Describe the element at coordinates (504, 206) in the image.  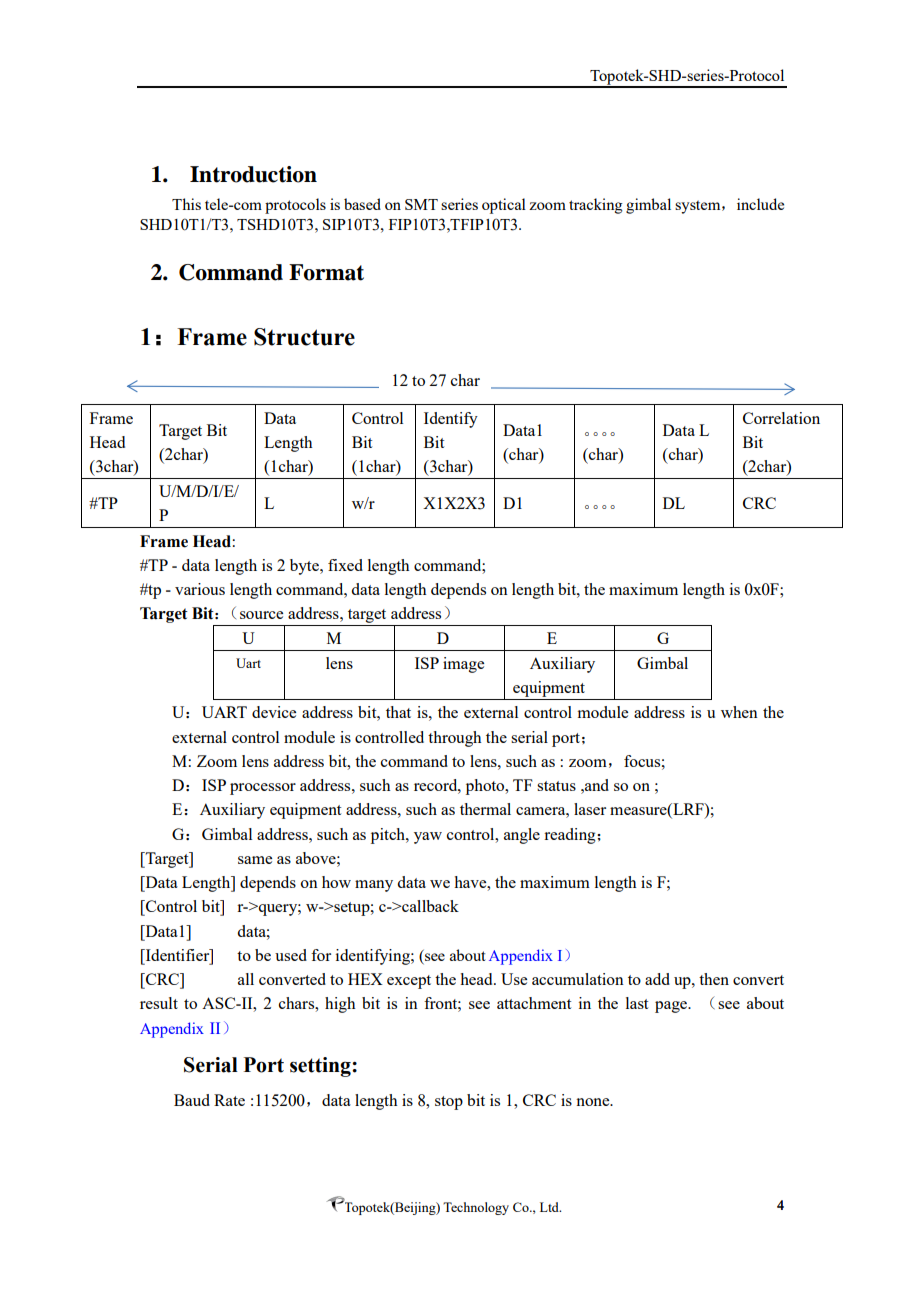
I see `optical` at that location.
